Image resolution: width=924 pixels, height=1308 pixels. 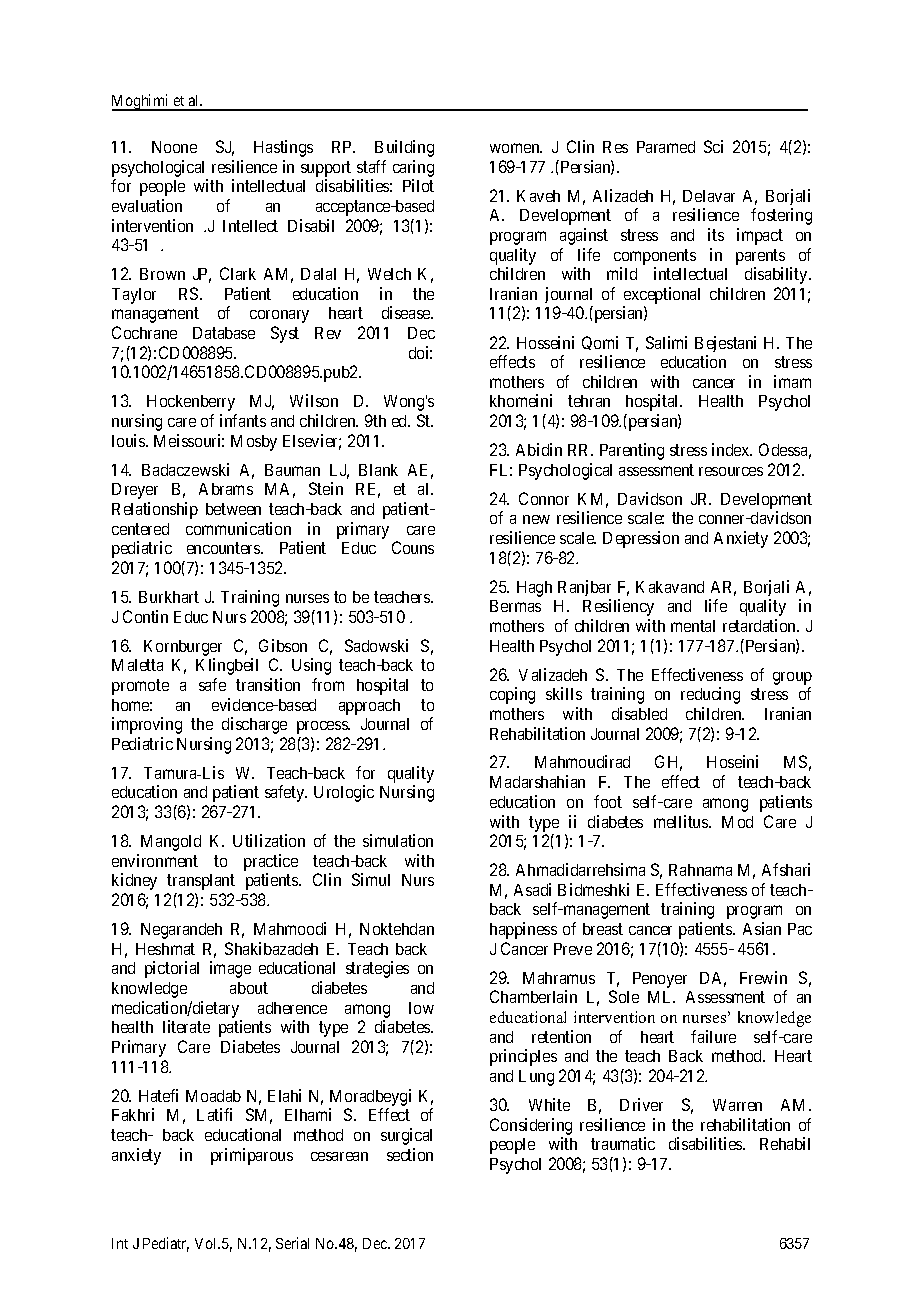 What do you see at coordinates (713, 146) in the screenshot?
I see `Sci` at bounding box center [713, 146].
